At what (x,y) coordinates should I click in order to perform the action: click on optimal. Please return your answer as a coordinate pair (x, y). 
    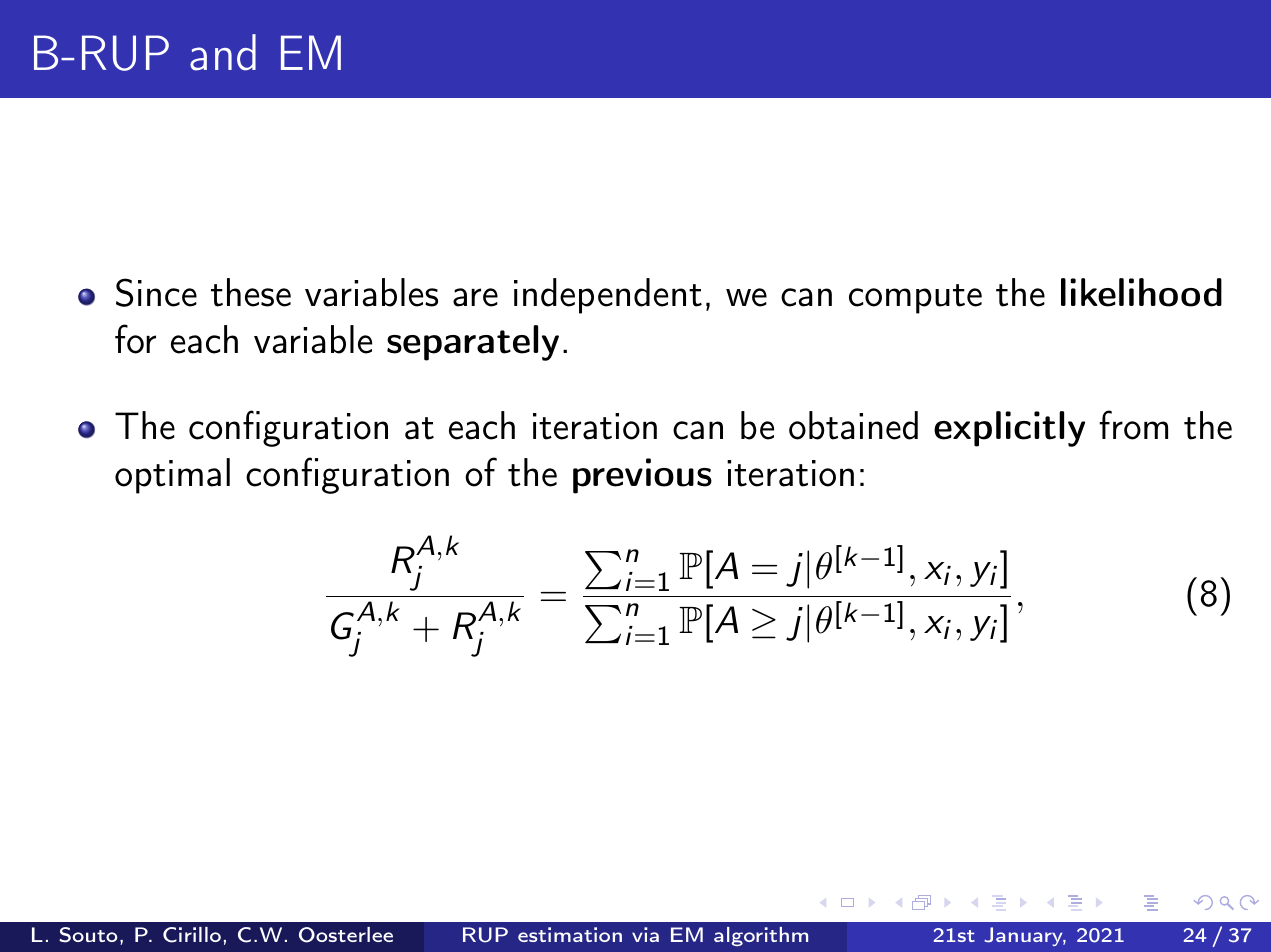
    Looking at the image, I should click on (172, 476).
